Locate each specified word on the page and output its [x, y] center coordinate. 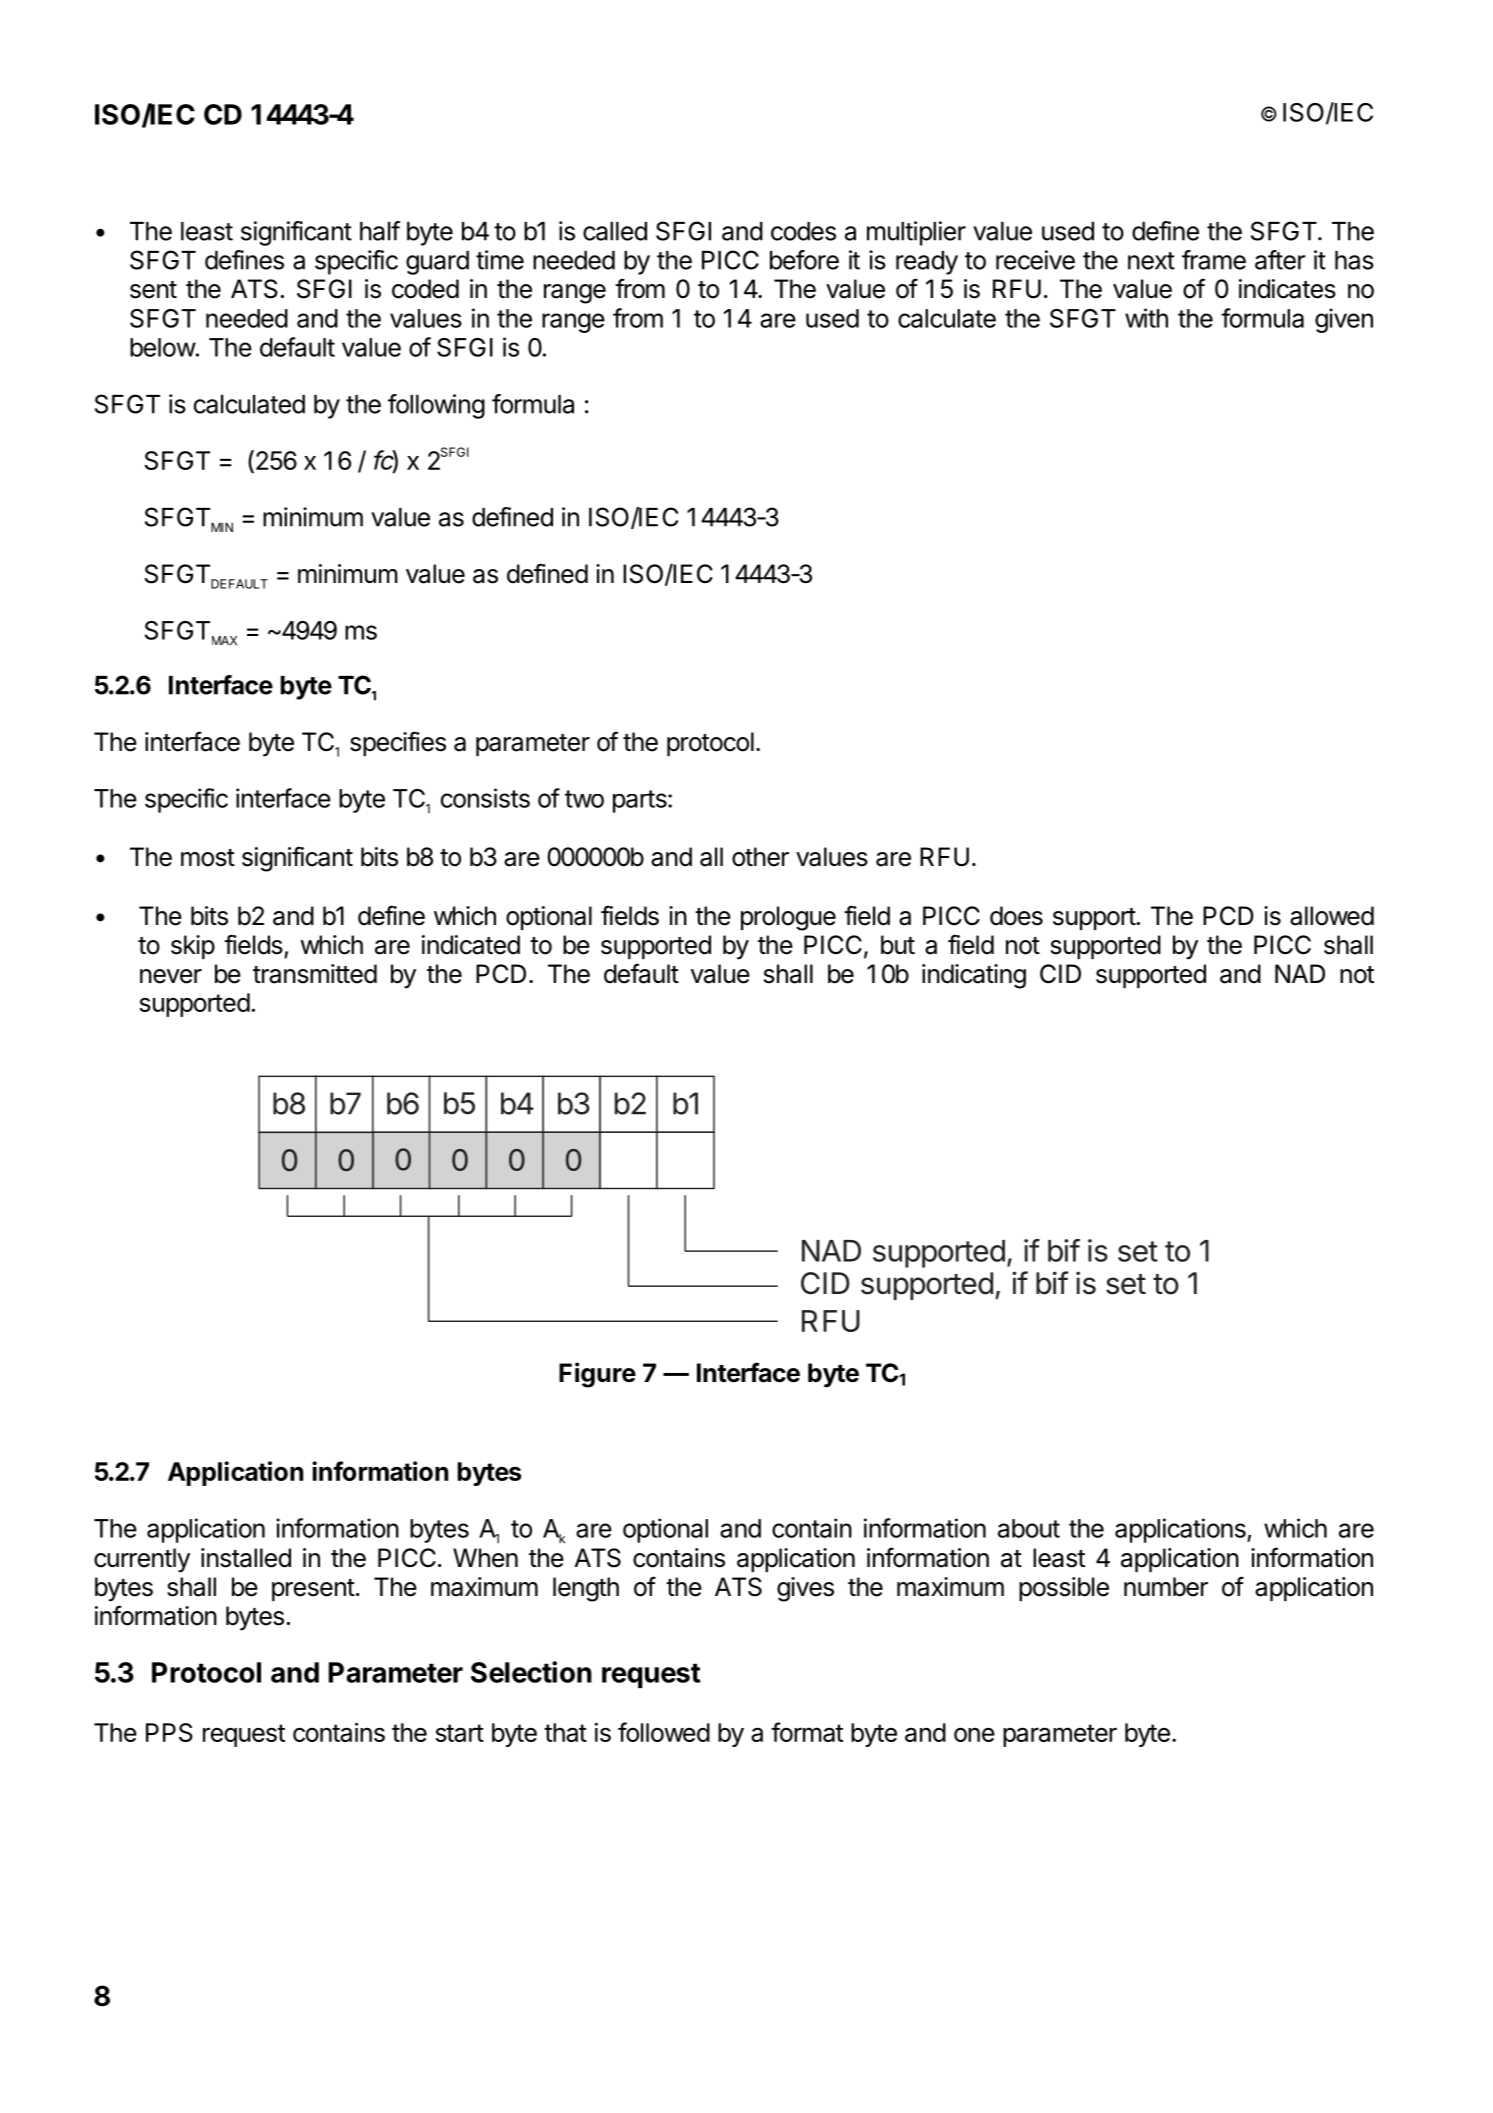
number [1166, 1587]
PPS [169, 1732]
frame [1214, 260]
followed [664, 1732]
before [804, 260]
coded [425, 289]
